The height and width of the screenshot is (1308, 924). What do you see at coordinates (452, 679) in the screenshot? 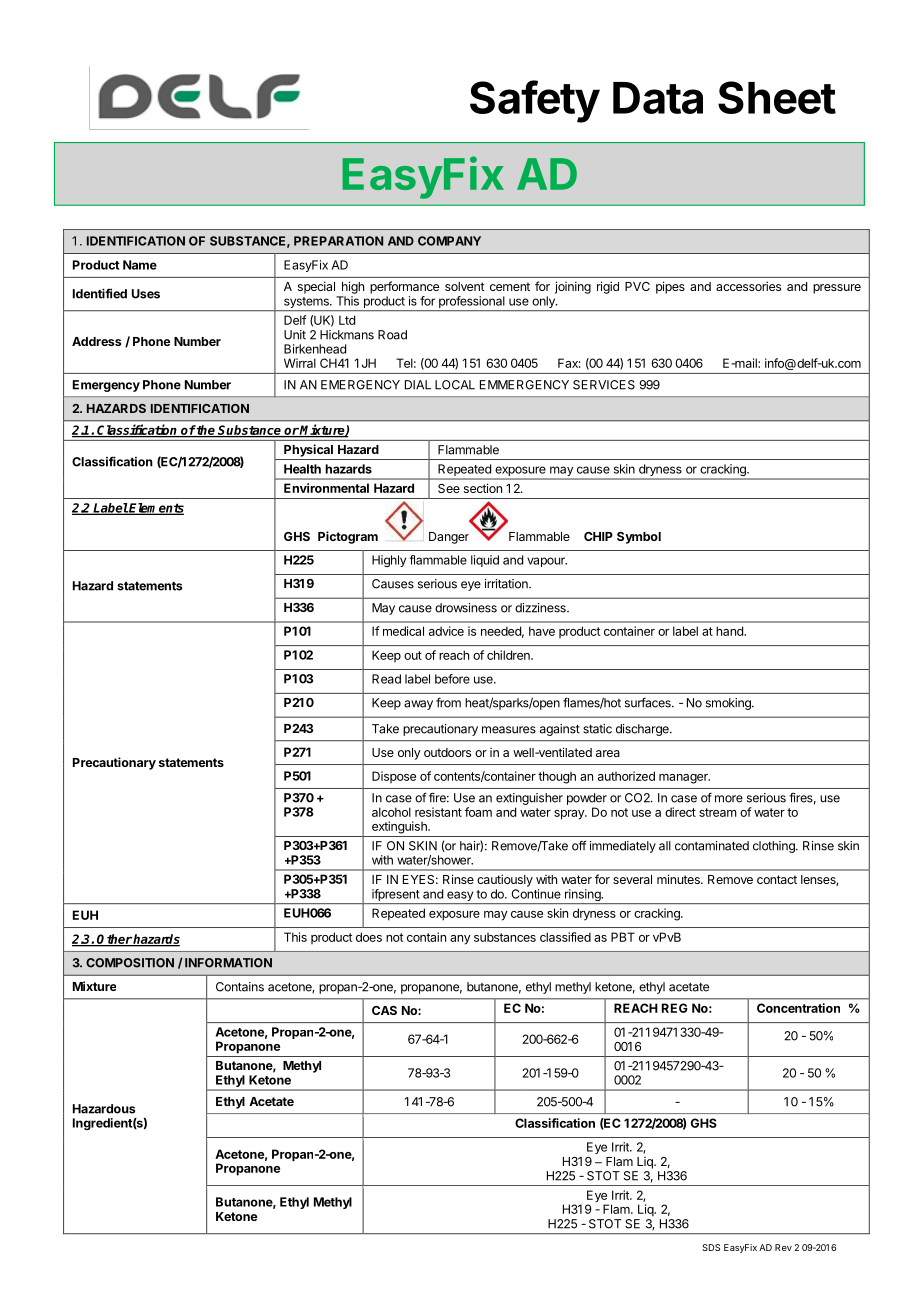
I see `before` at bounding box center [452, 679].
